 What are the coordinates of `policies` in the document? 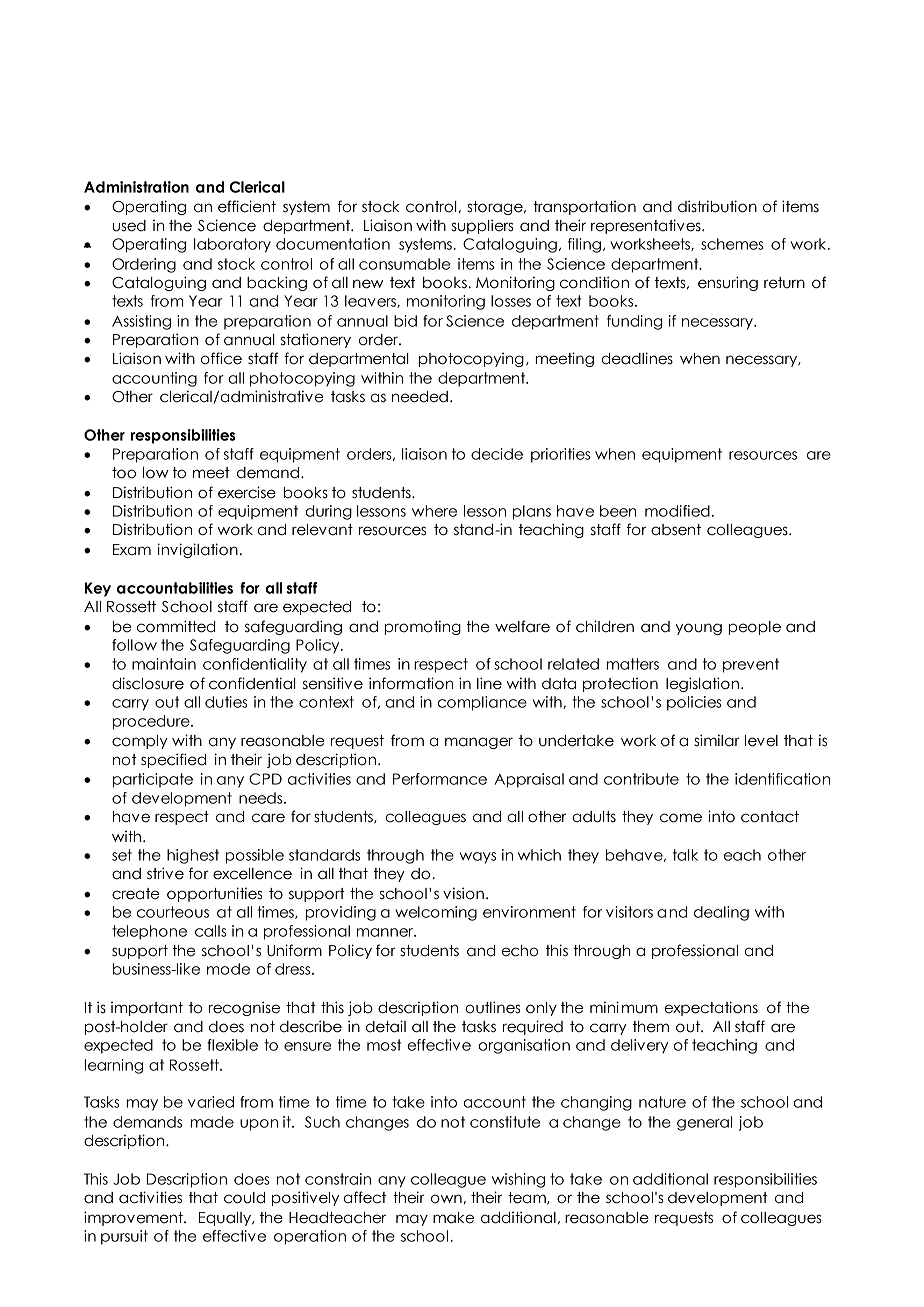 It's located at (694, 703).
